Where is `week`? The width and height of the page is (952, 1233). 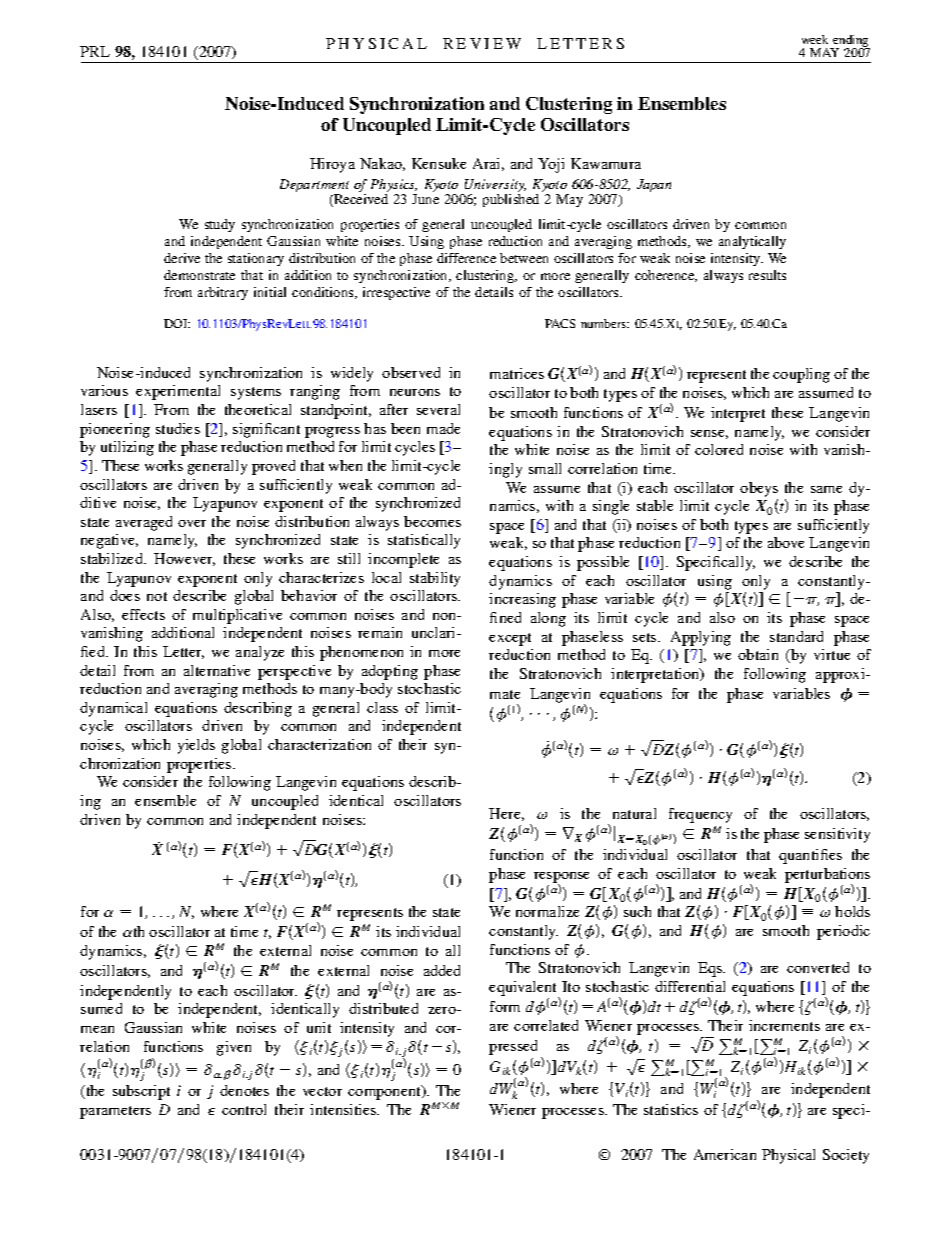 week is located at coordinates (815, 39).
